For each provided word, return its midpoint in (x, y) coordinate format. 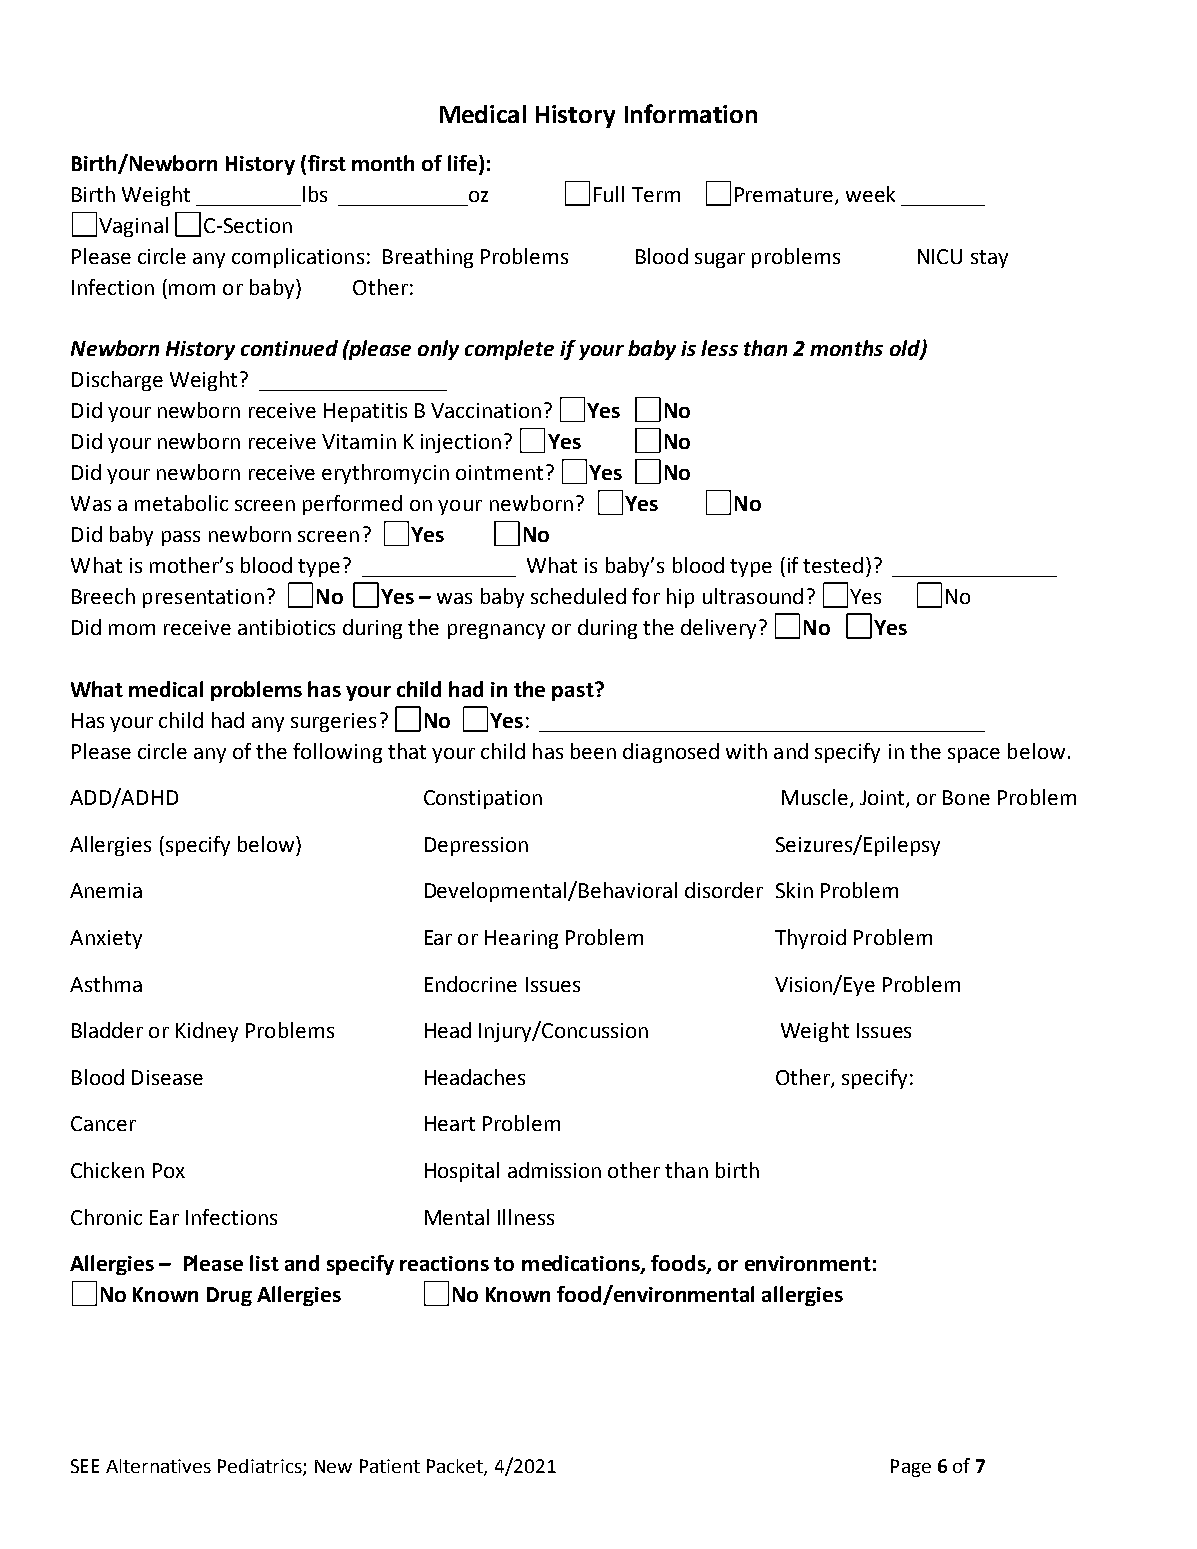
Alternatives (158, 1466)
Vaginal (133, 227)
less (719, 348)
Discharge (117, 381)
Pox (169, 1170)
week (870, 194)
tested (833, 565)
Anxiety (106, 939)
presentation (203, 598)
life (464, 164)
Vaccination (486, 410)
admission (554, 1170)
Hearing (521, 939)
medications (582, 1264)
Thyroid (810, 939)
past (574, 691)
